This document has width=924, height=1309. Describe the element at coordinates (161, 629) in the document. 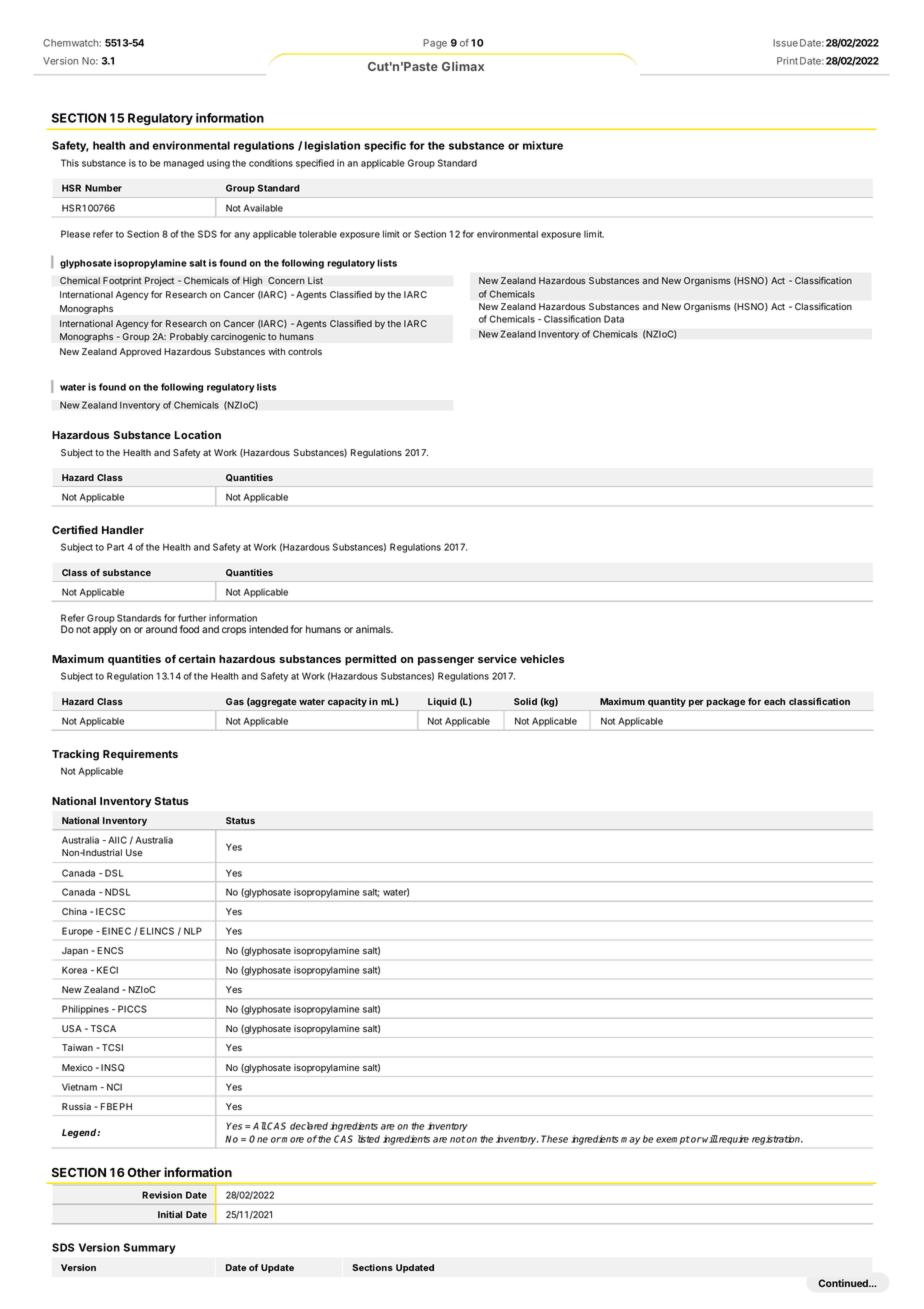

I see `around` at that location.
